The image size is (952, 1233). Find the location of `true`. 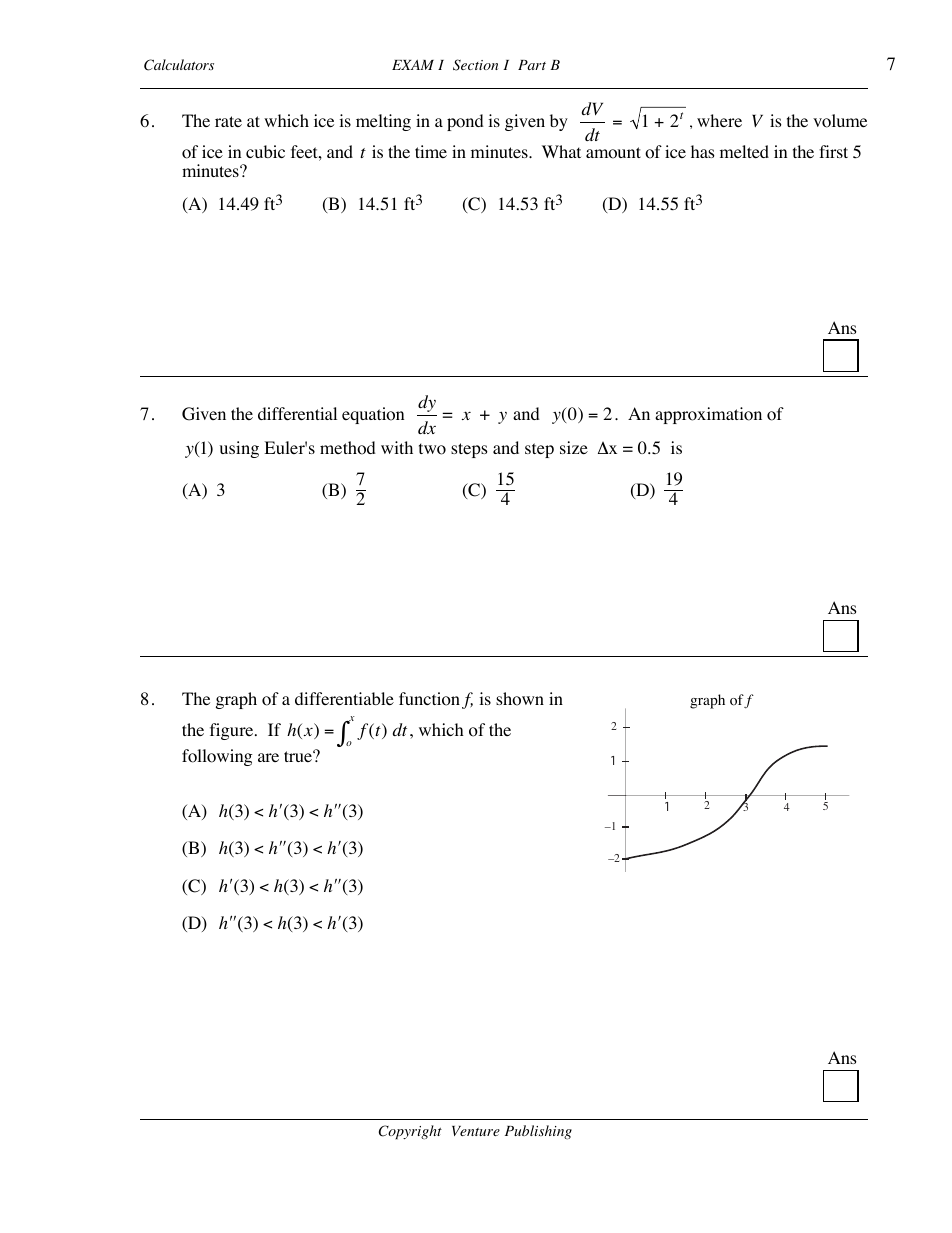

true is located at coordinates (299, 756).
